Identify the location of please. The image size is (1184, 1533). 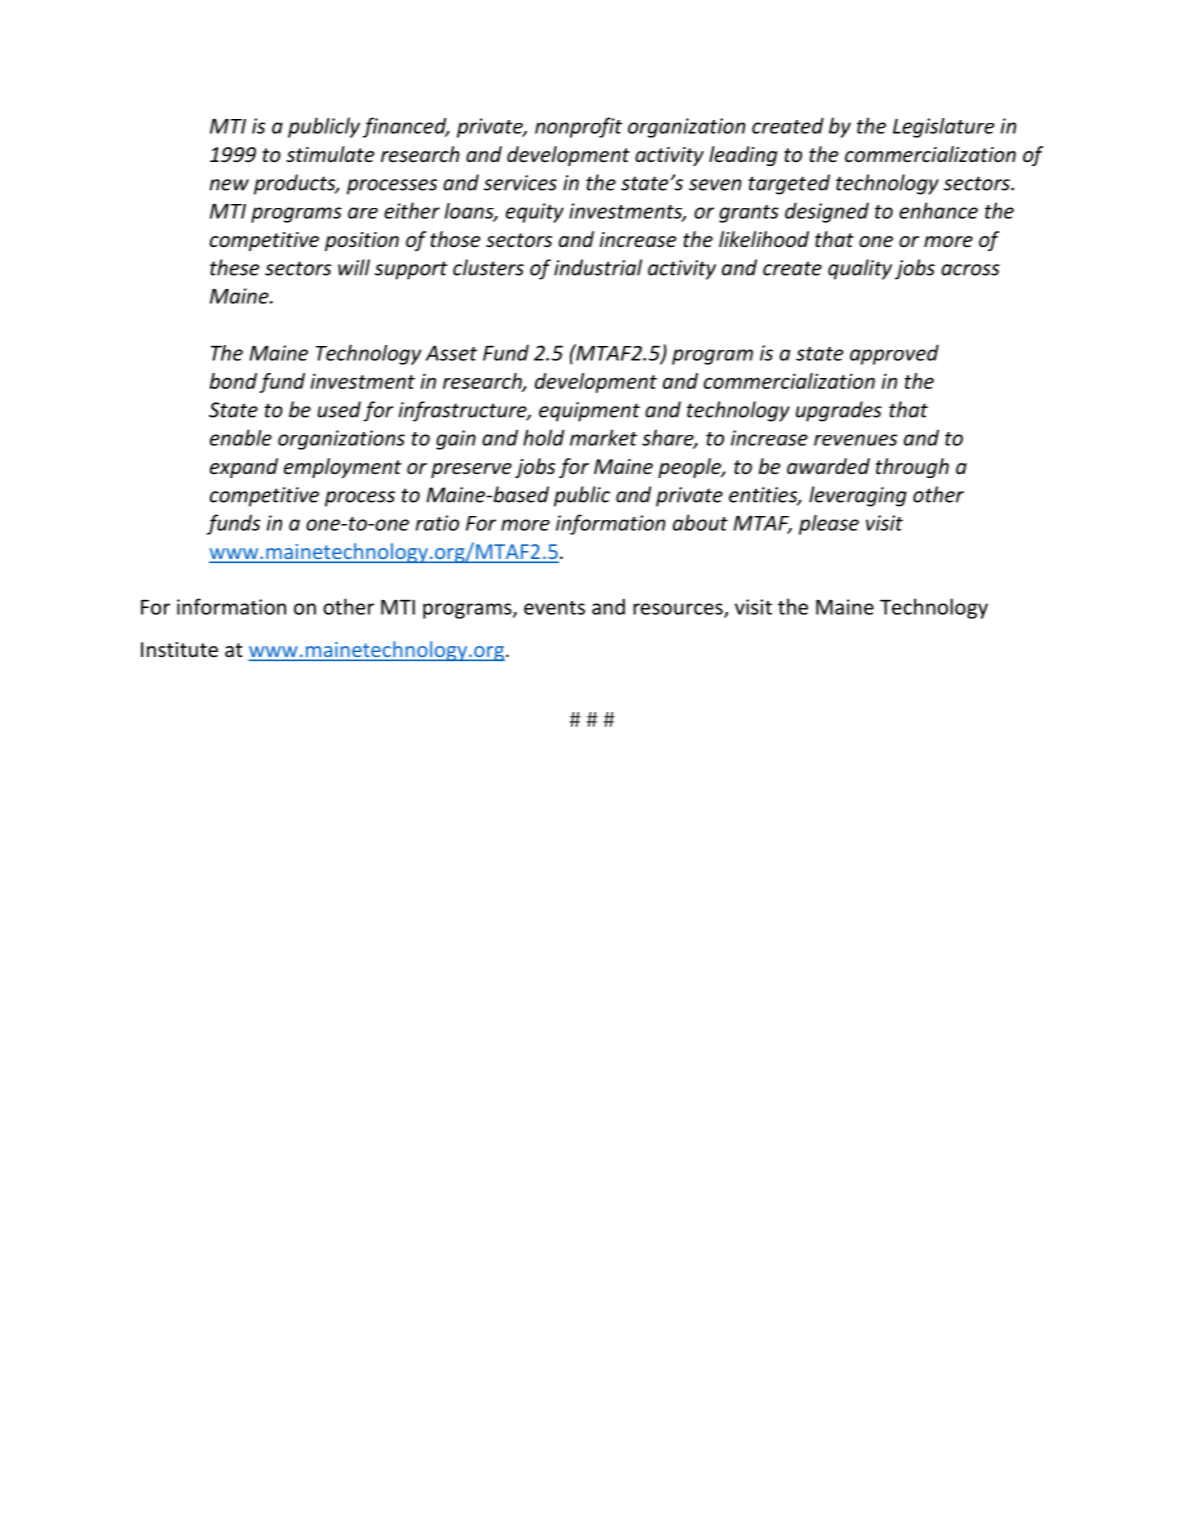
(829, 525).
